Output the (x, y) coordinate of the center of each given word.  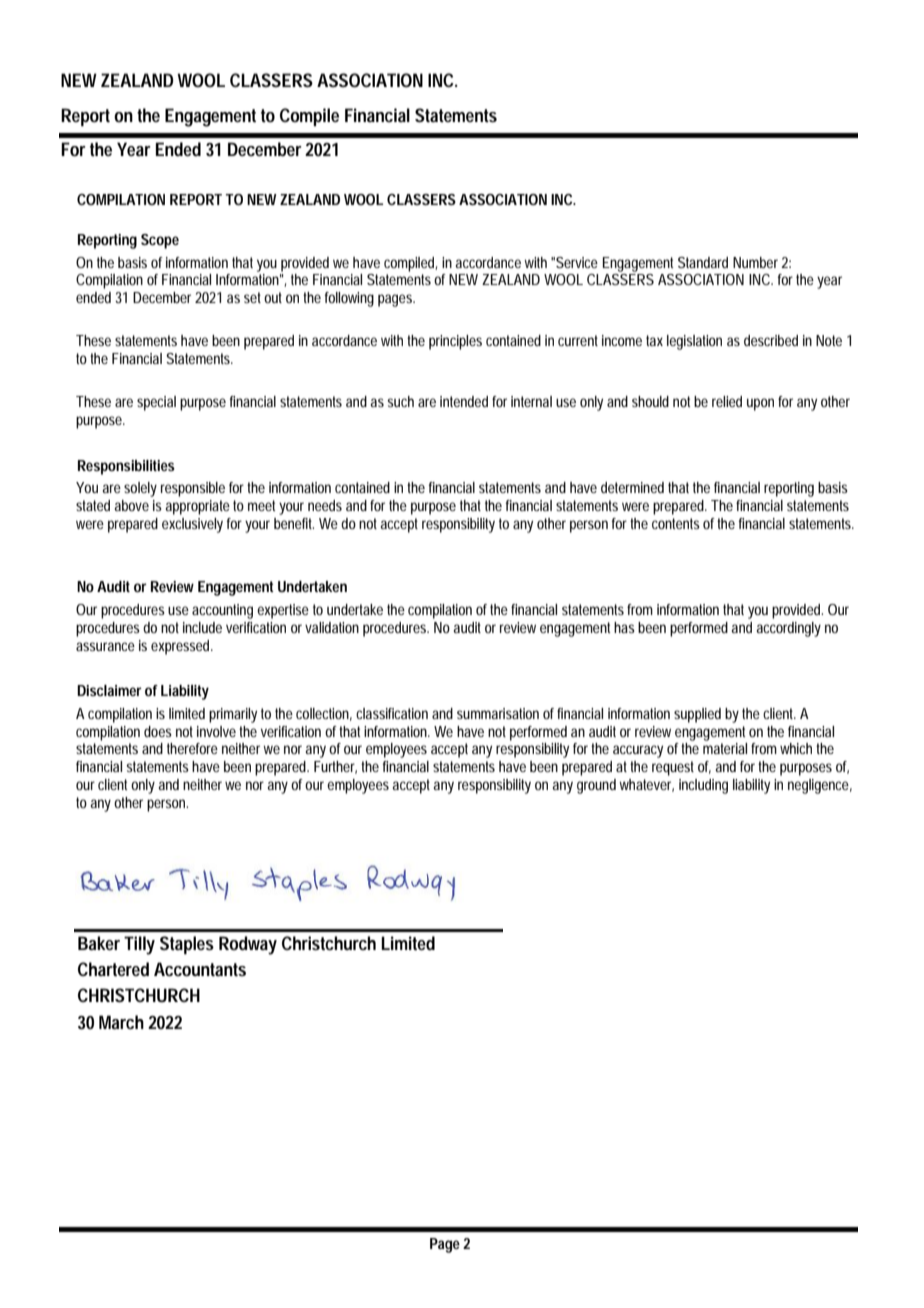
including (703, 786)
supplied (697, 715)
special (156, 403)
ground (596, 786)
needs (325, 505)
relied (727, 401)
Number (755, 262)
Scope (160, 241)
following (349, 299)
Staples (187, 945)
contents (676, 523)
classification (392, 713)
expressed (180, 647)
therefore (192, 748)
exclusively (192, 525)
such (400, 401)
